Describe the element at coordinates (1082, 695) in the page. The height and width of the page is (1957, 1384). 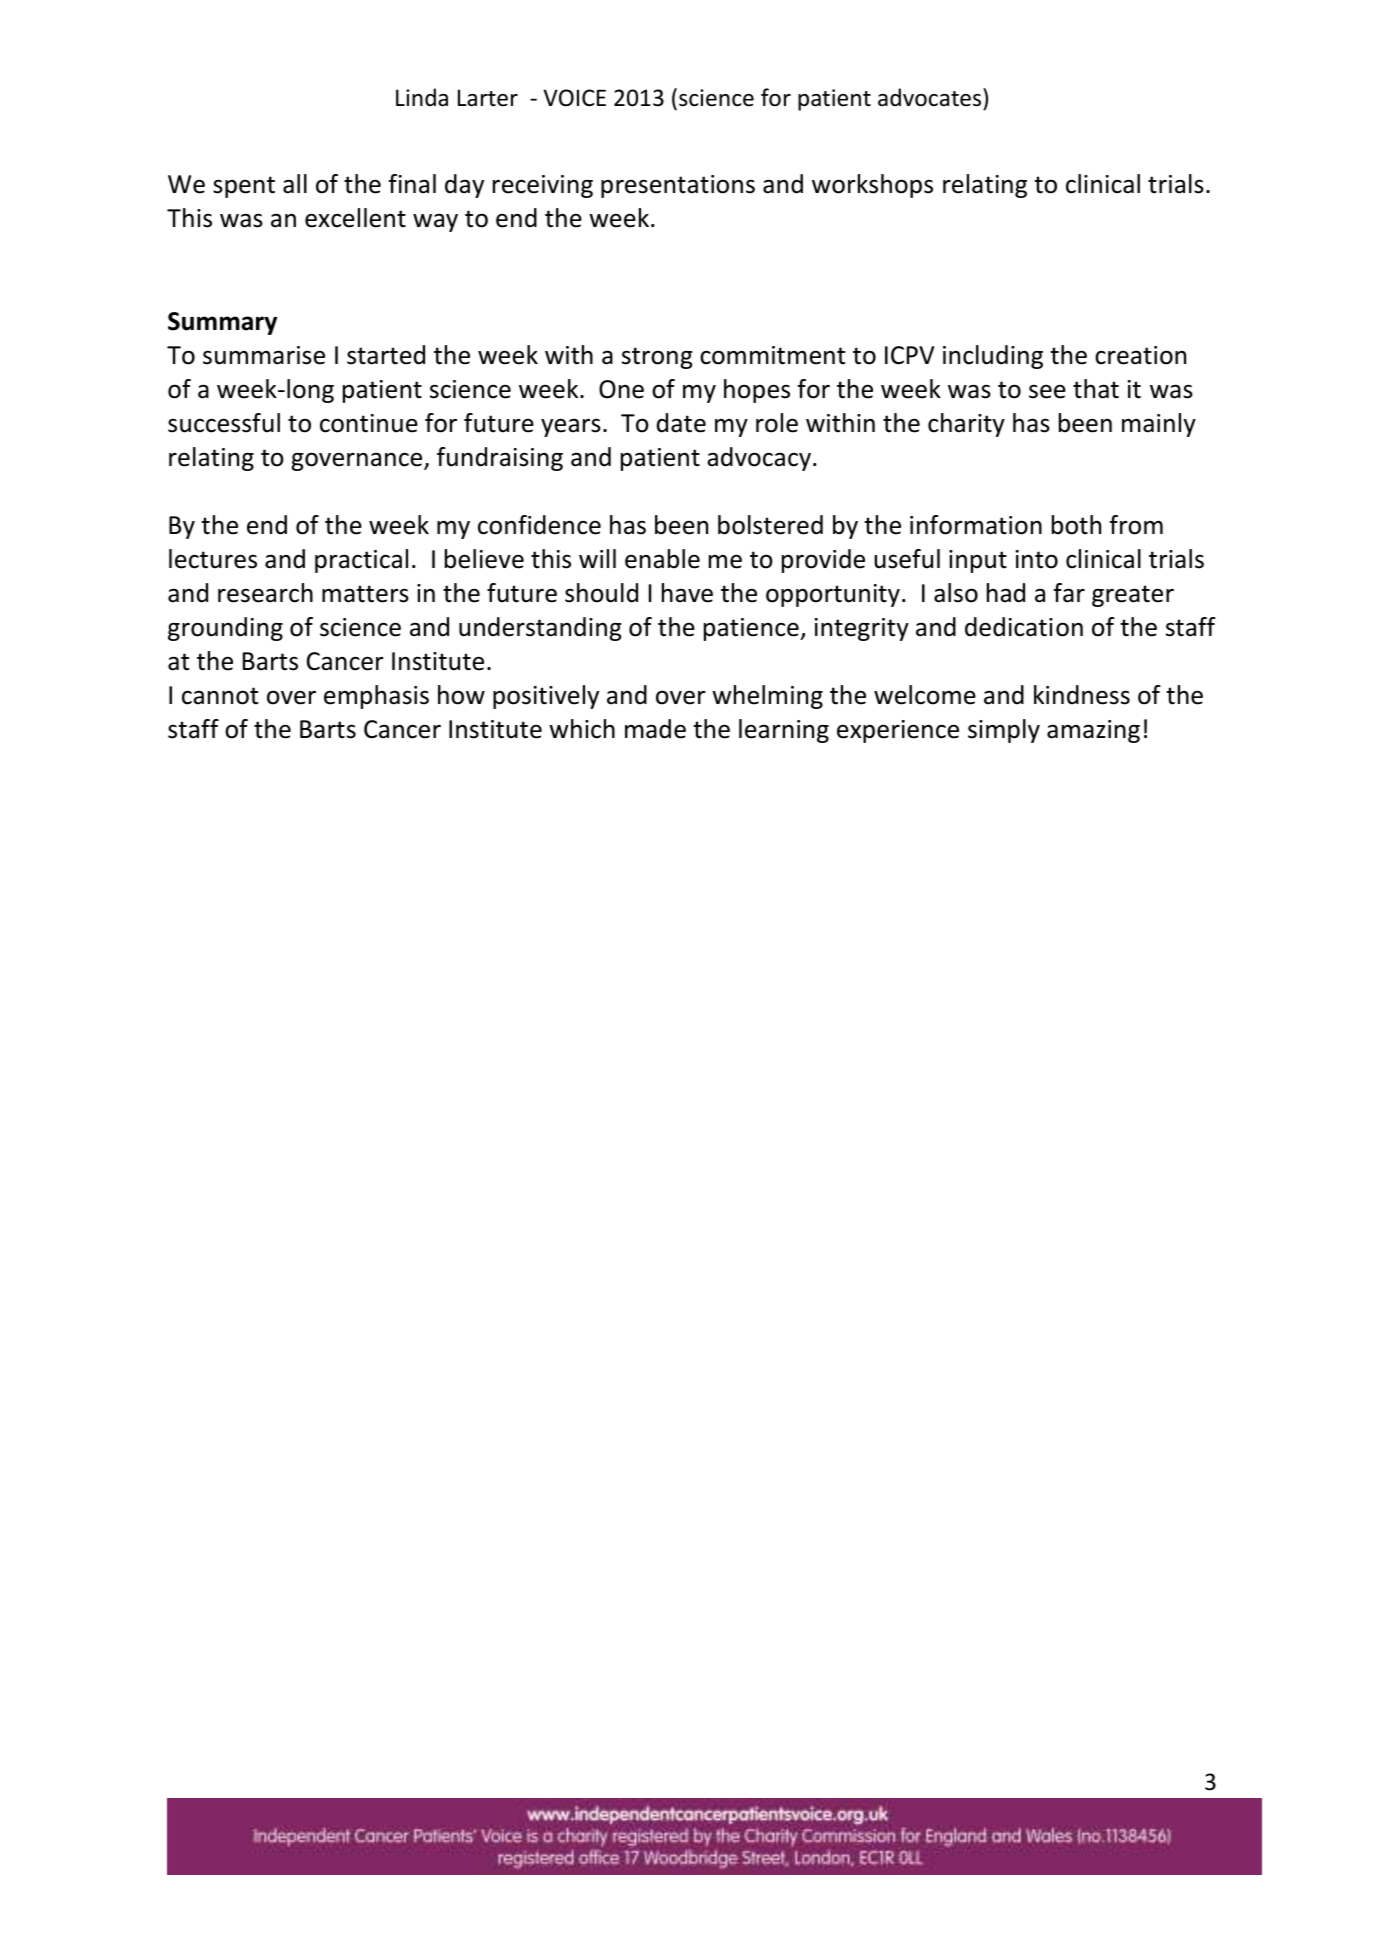
I see `kindness` at that location.
